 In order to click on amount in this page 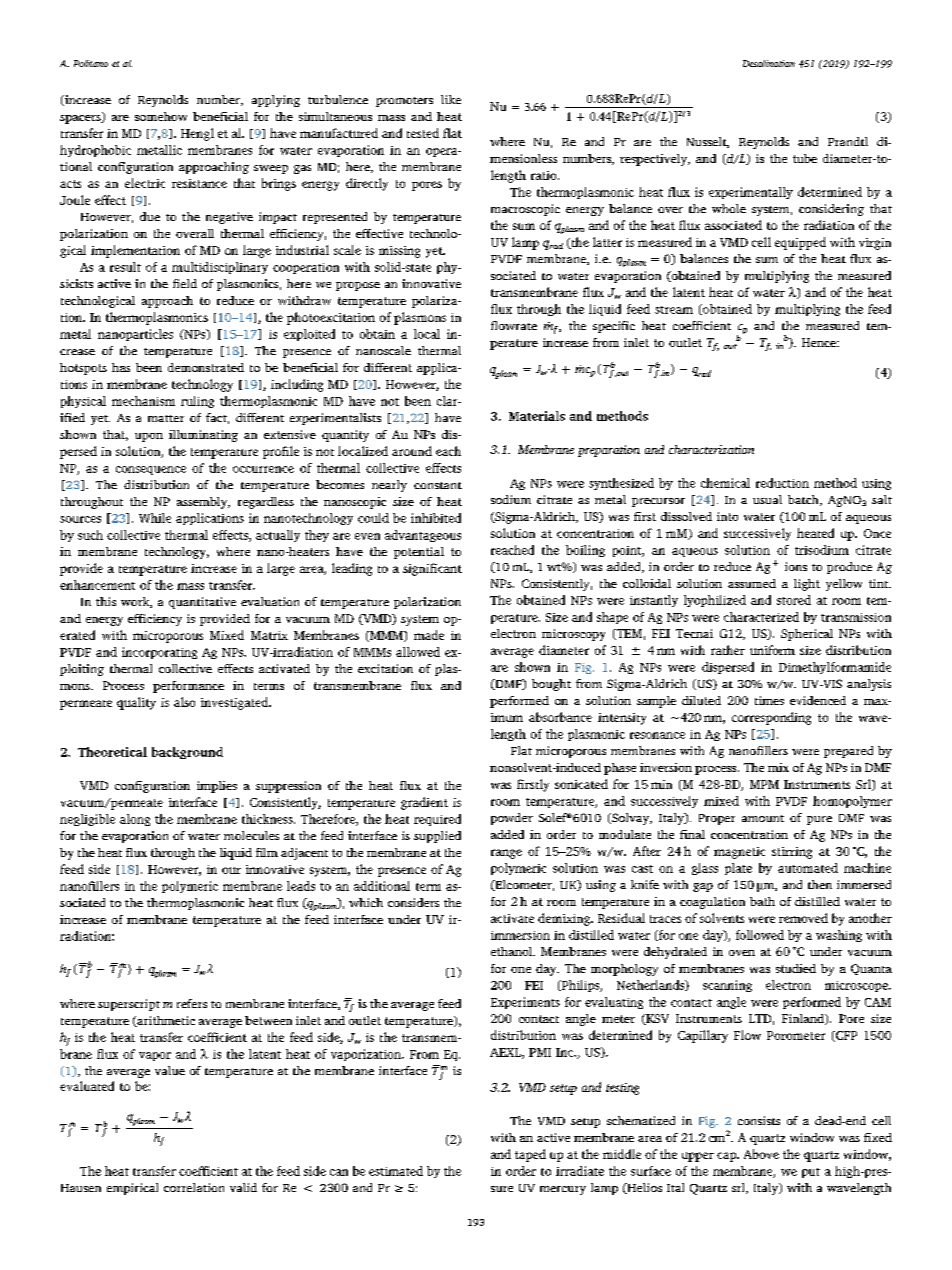, I will do `click(763, 818)`.
